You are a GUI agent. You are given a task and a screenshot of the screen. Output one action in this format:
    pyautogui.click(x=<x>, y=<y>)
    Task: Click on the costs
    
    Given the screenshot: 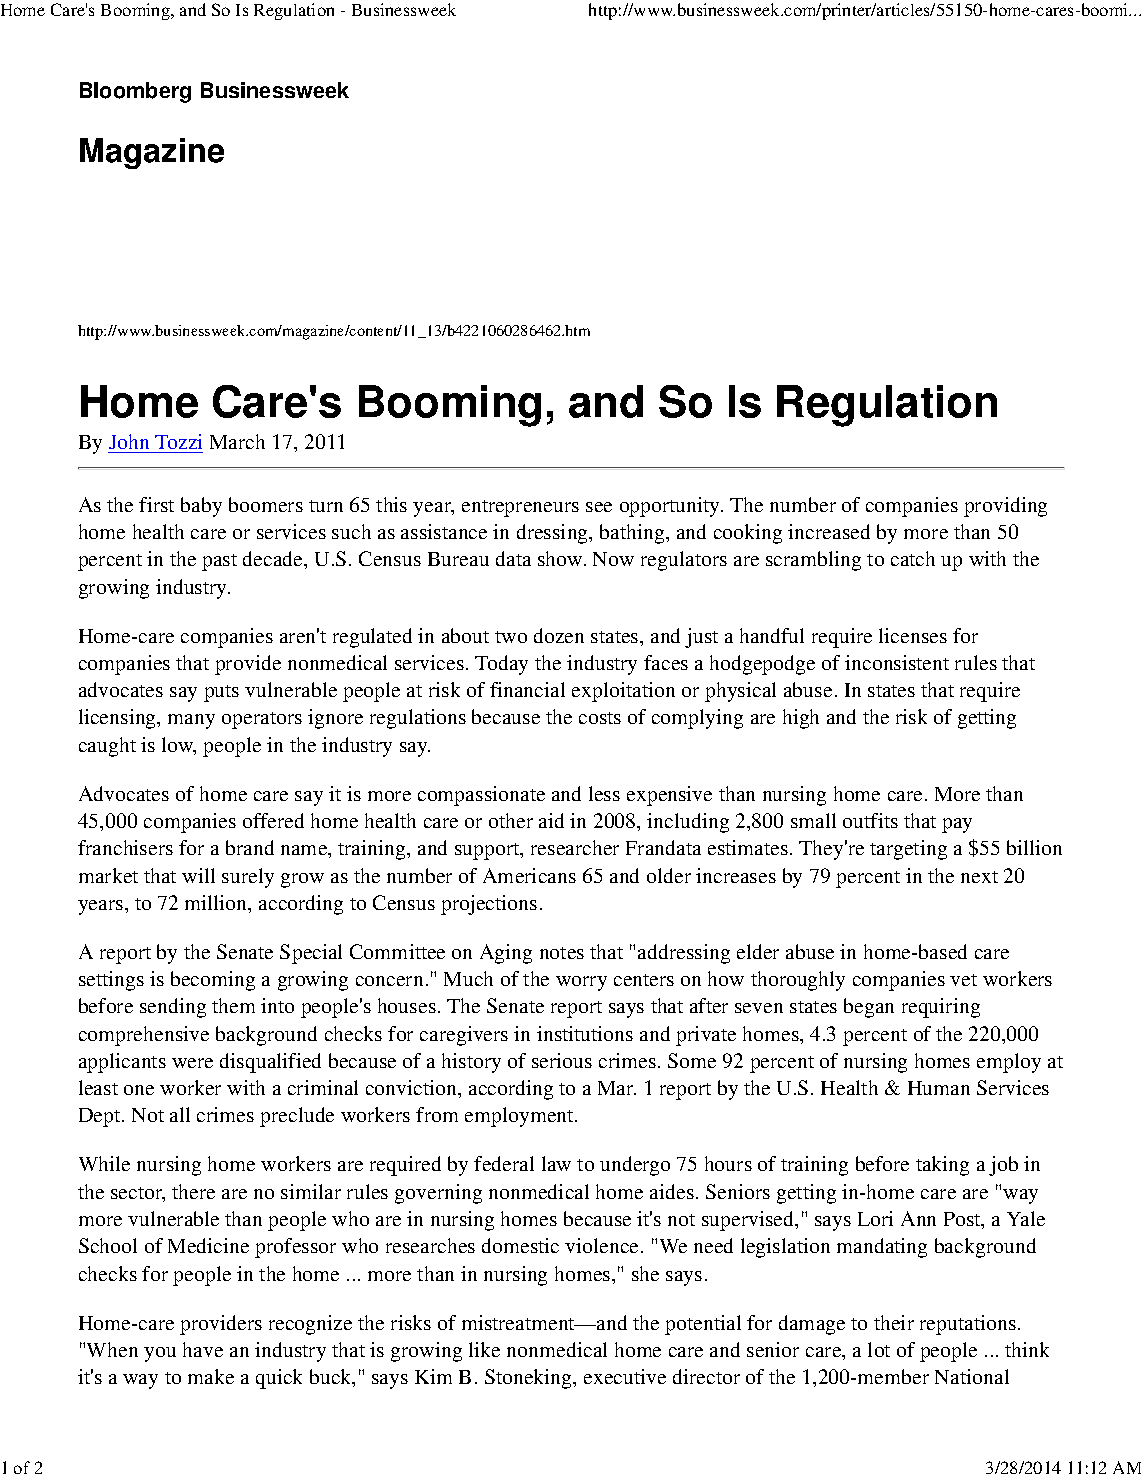 What is the action you would take?
    pyautogui.click(x=600, y=718)
